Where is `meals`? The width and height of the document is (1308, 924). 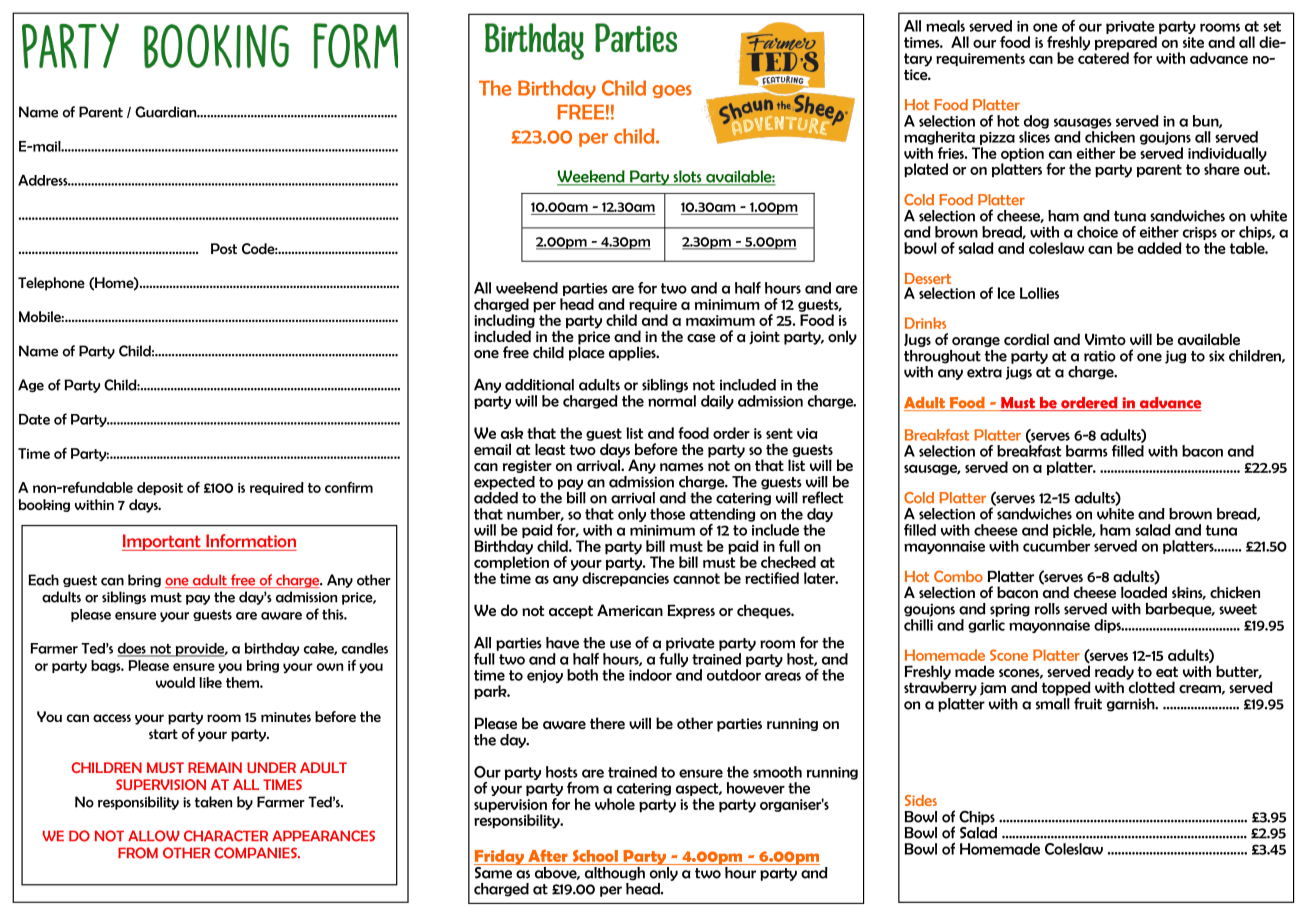
meals is located at coordinates (945, 26).
